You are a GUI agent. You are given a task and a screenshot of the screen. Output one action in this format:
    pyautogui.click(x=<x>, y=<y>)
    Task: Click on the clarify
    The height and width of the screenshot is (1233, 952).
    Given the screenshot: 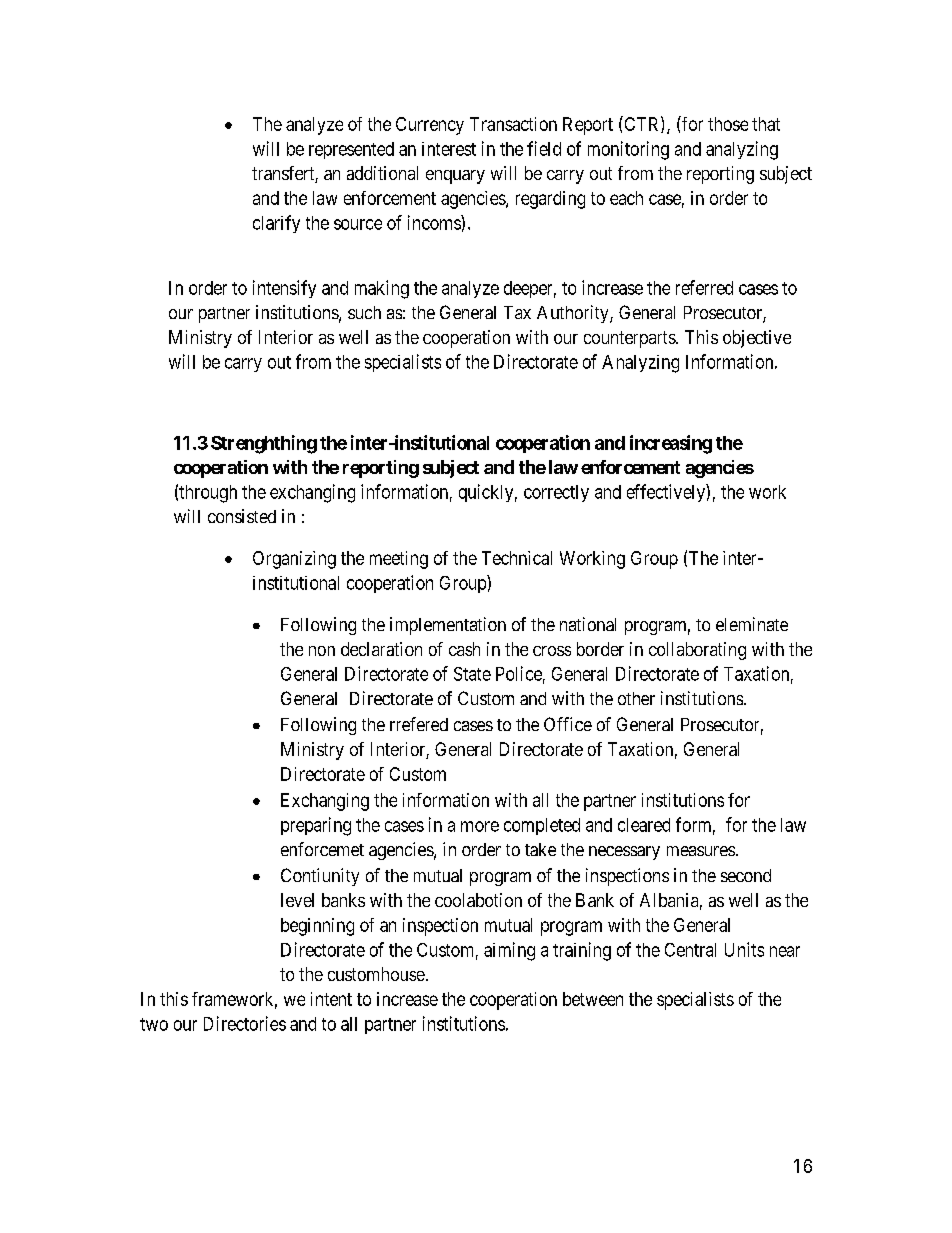 What is the action you would take?
    pyautogui.click(x=276, y=224)
